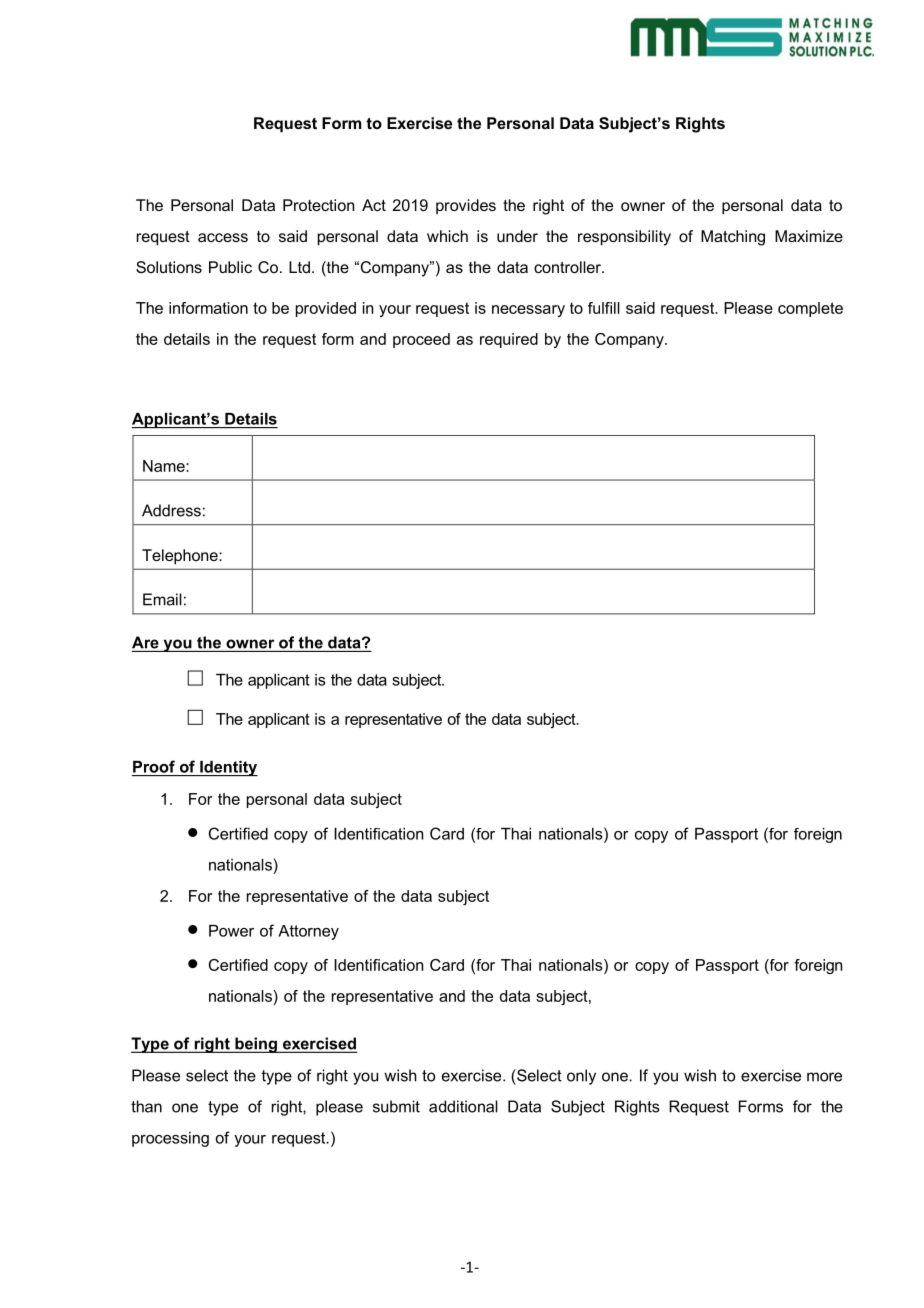  I want to click on Identity, so click(228, 768).
